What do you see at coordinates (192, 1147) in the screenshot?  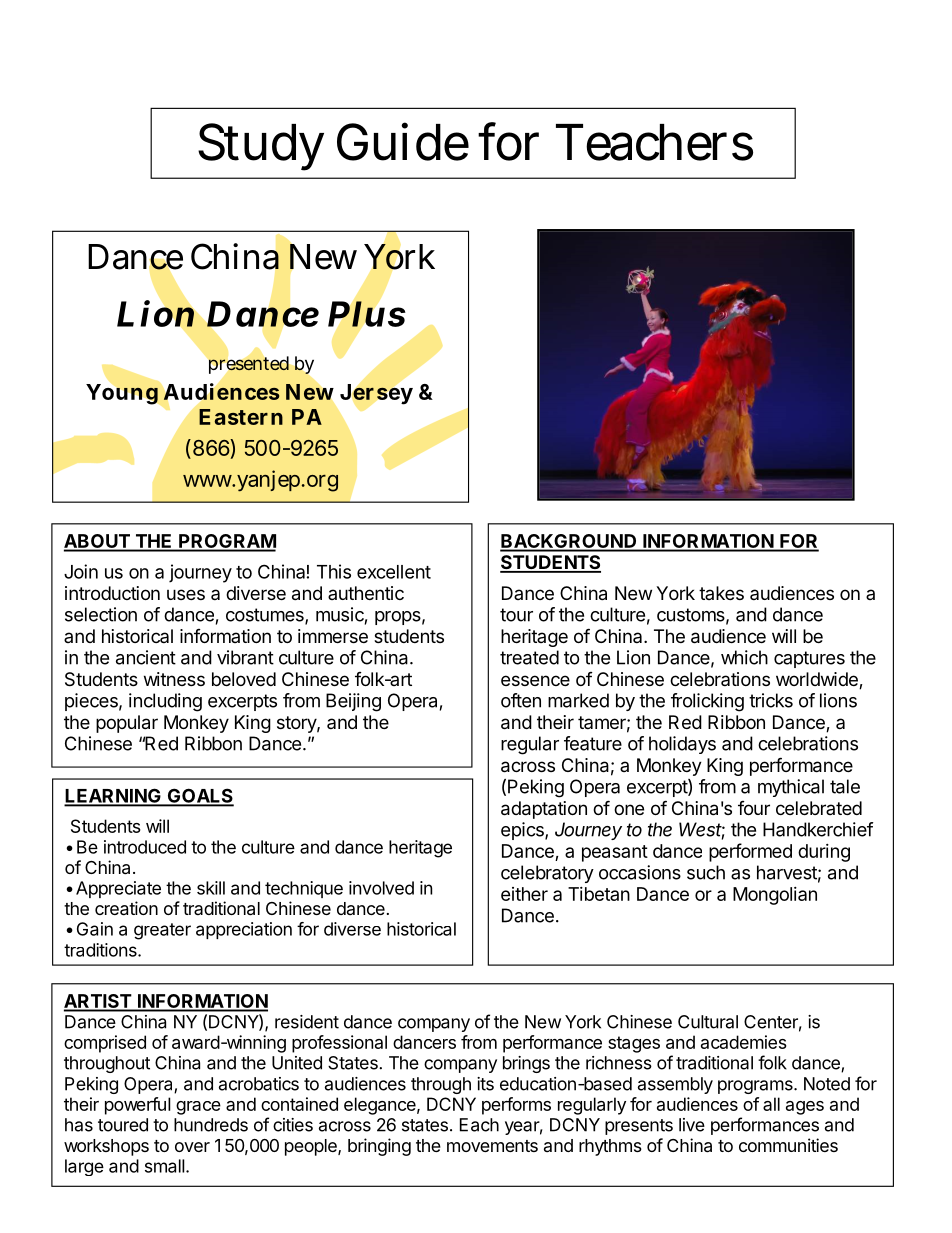 I see `over` at bounding box center [192, 1147].
